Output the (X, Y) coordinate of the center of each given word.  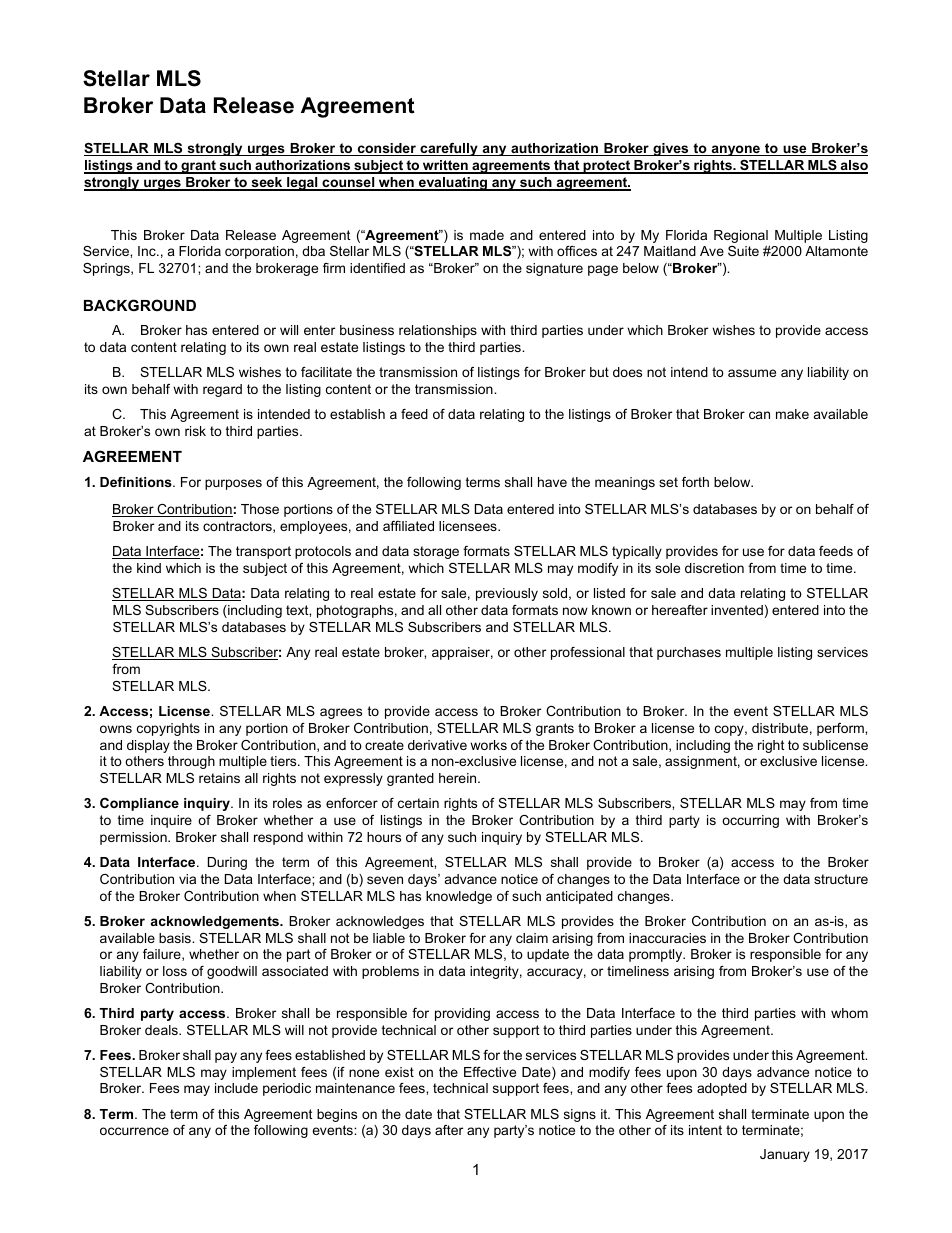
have (552, 482)
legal (302, 184)
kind (149, 568)
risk (195, 431)
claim (532, 938)
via (187, 879)
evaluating (453, 184)
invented (737, 610)
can (759, 415)
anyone (735, 150)
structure (841, 879)
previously (507, 594)
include (236, 1088)
